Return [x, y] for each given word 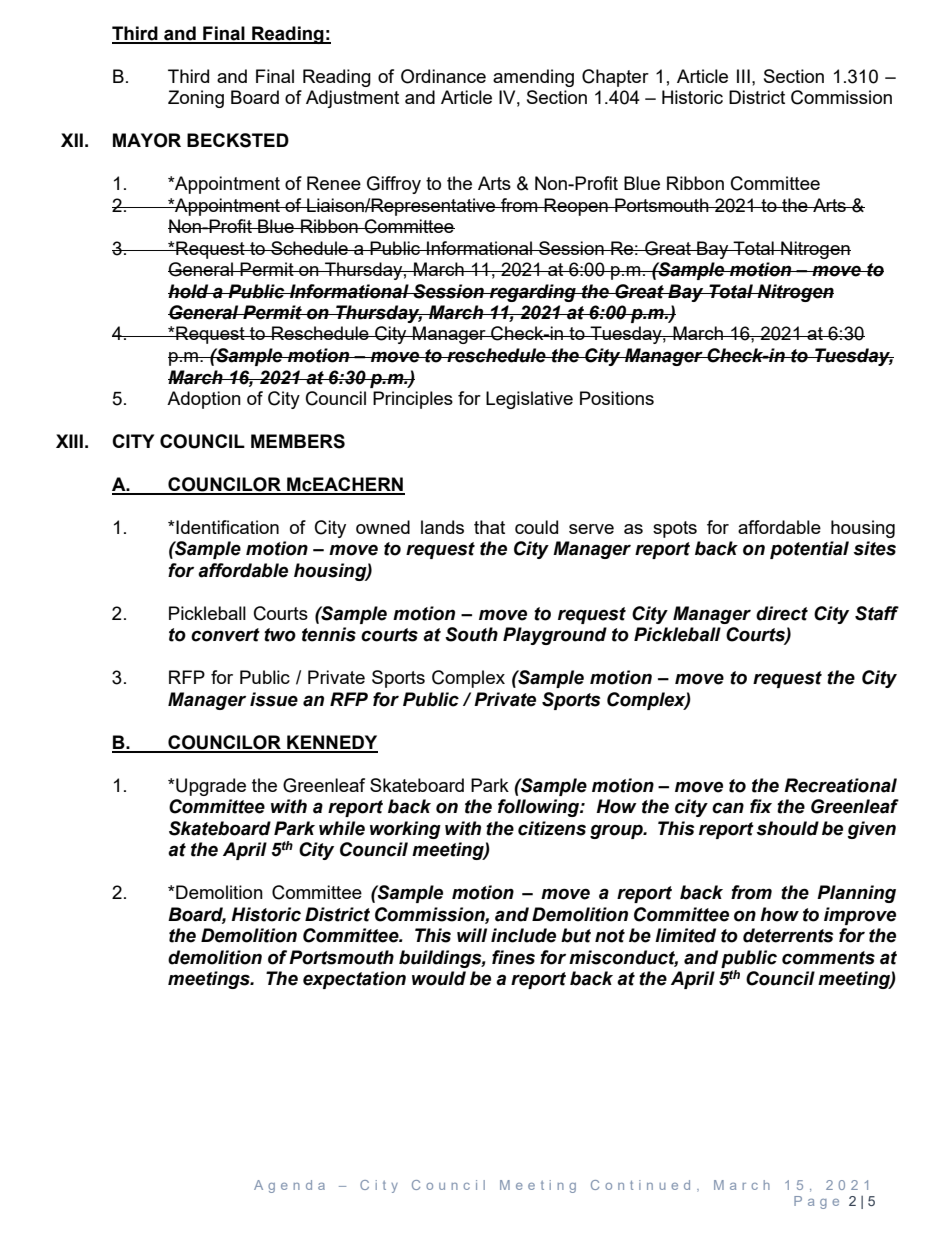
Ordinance [443, 76]
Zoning [196, 99]
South [471, 634]
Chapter [615, 78]
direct [782, 613]
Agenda [289, 1186]
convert [225, 635]
